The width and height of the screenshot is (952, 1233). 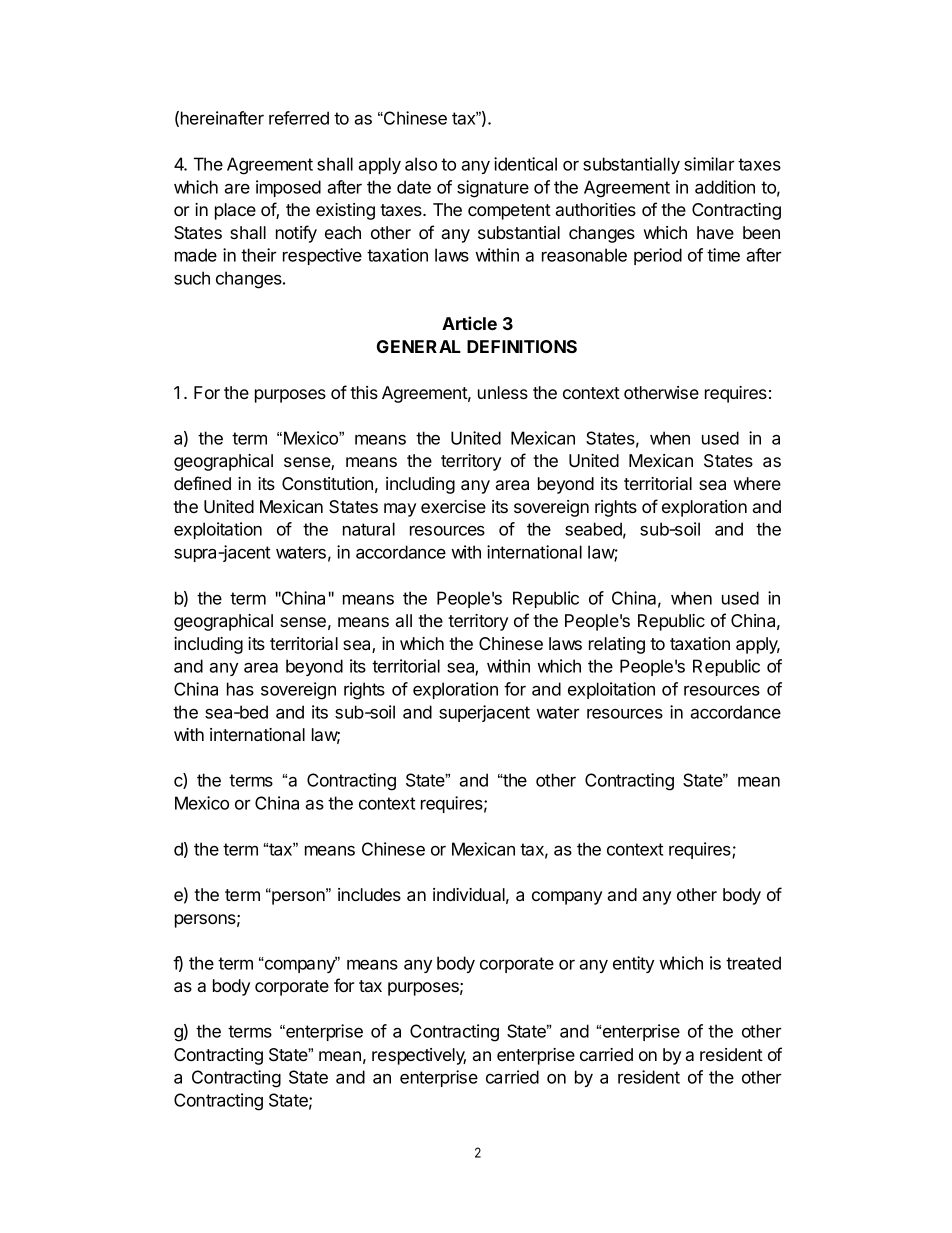 What do you see at coordinates (525, 164) in the screenshot?
I see `identical` at bounding box center [525, 164].
